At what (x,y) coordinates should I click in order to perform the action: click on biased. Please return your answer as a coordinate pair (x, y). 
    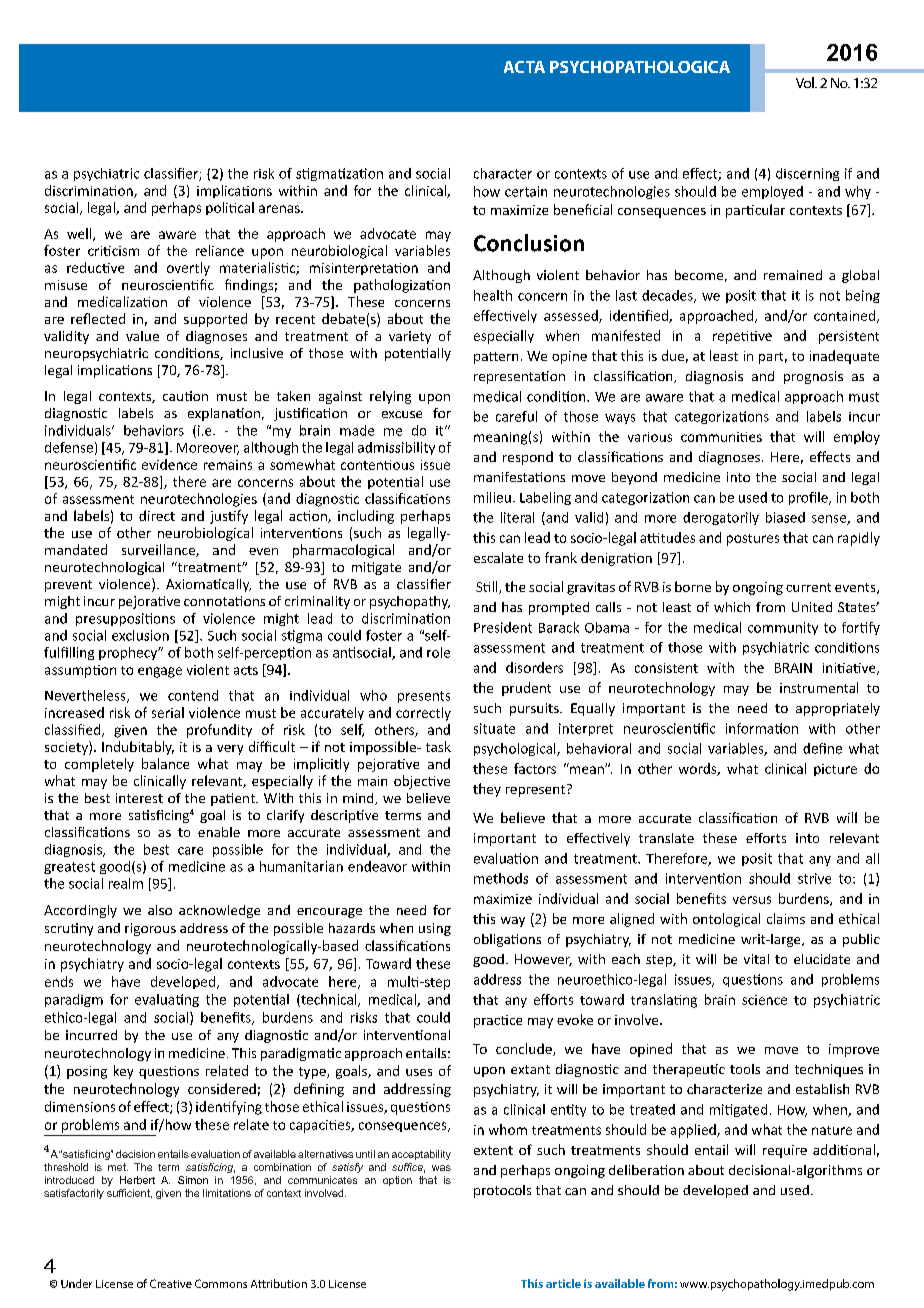
    Looking at the image, I should click on (785, 517).
